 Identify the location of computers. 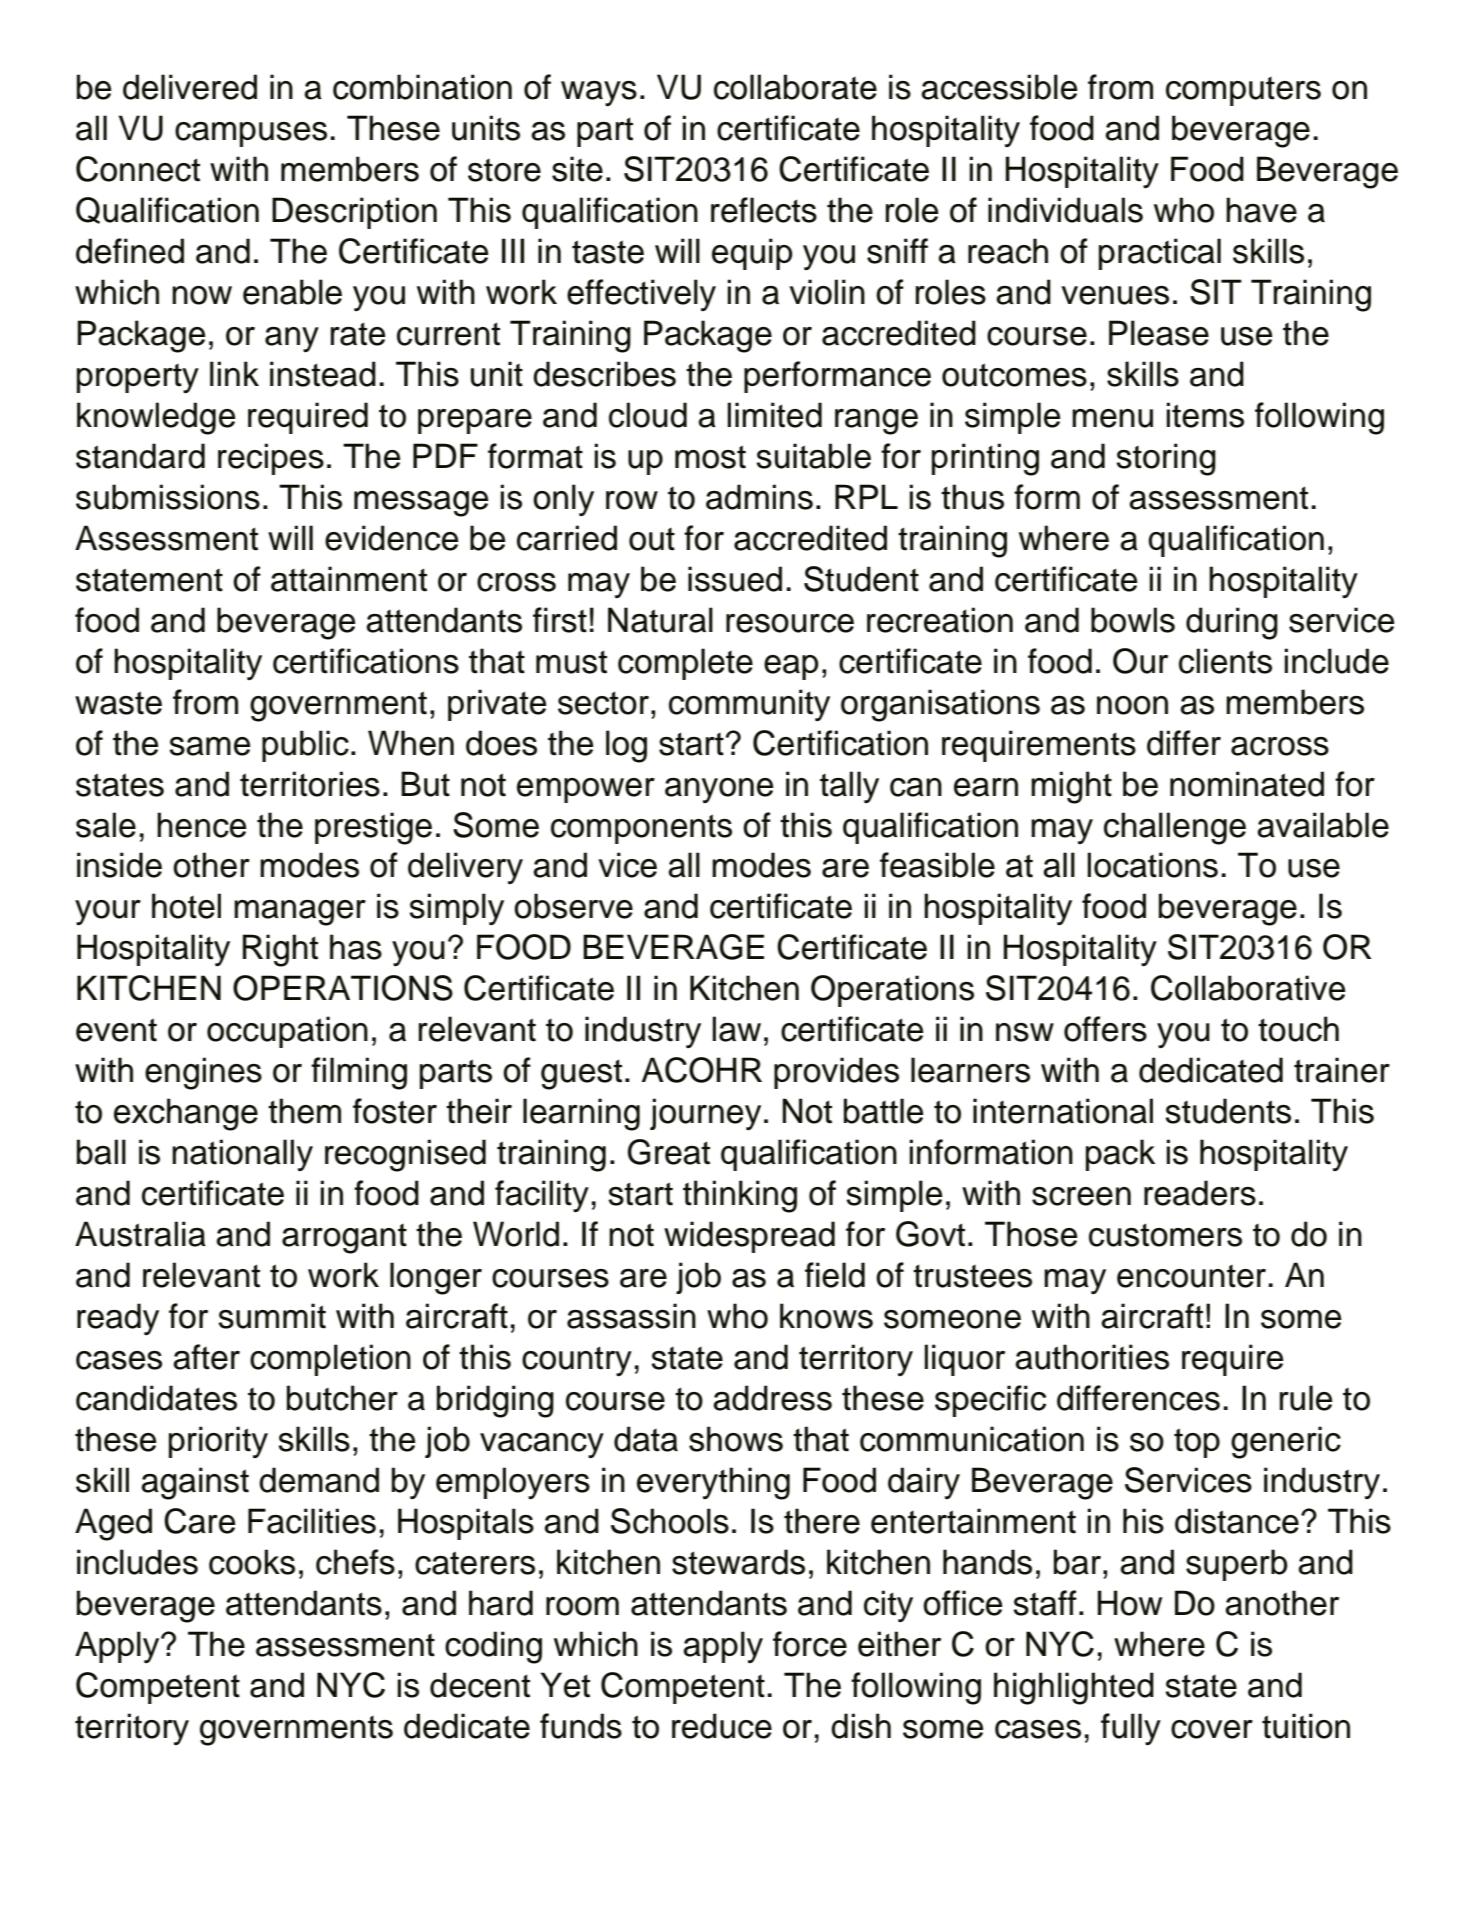
(1243, 91).
